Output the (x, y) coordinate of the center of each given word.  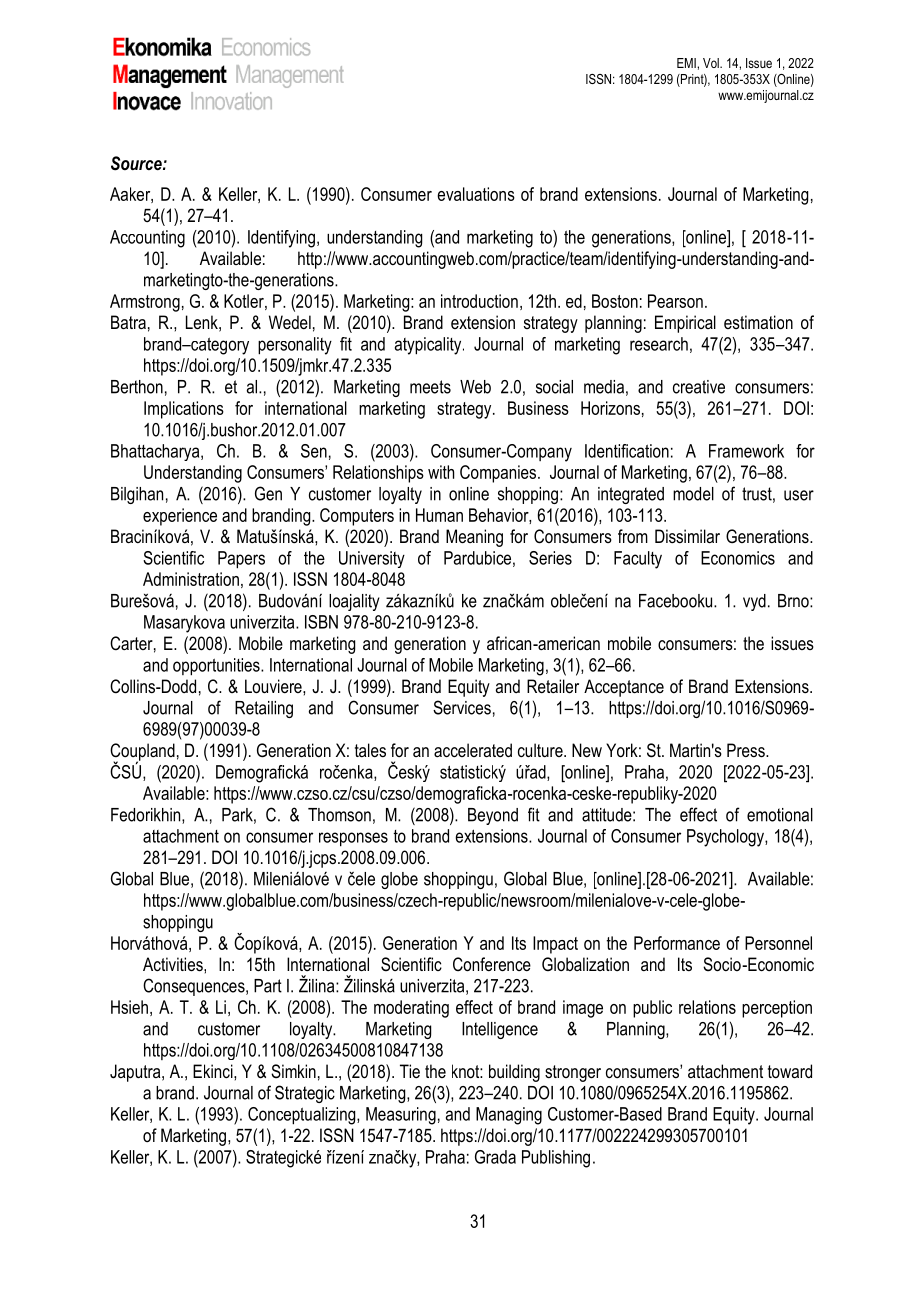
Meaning (474, 538)
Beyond (493, 816)
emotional (780, 815)
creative (699, 387)
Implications (184, 410)
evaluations (476, 194)
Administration (191, 579)
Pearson (675, 301)
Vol (712, 63)
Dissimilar (687, 536)
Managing (509, 1116)
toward (790, 1071)
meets (430, 387)
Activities (174, 964)
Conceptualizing (303, 1116)
